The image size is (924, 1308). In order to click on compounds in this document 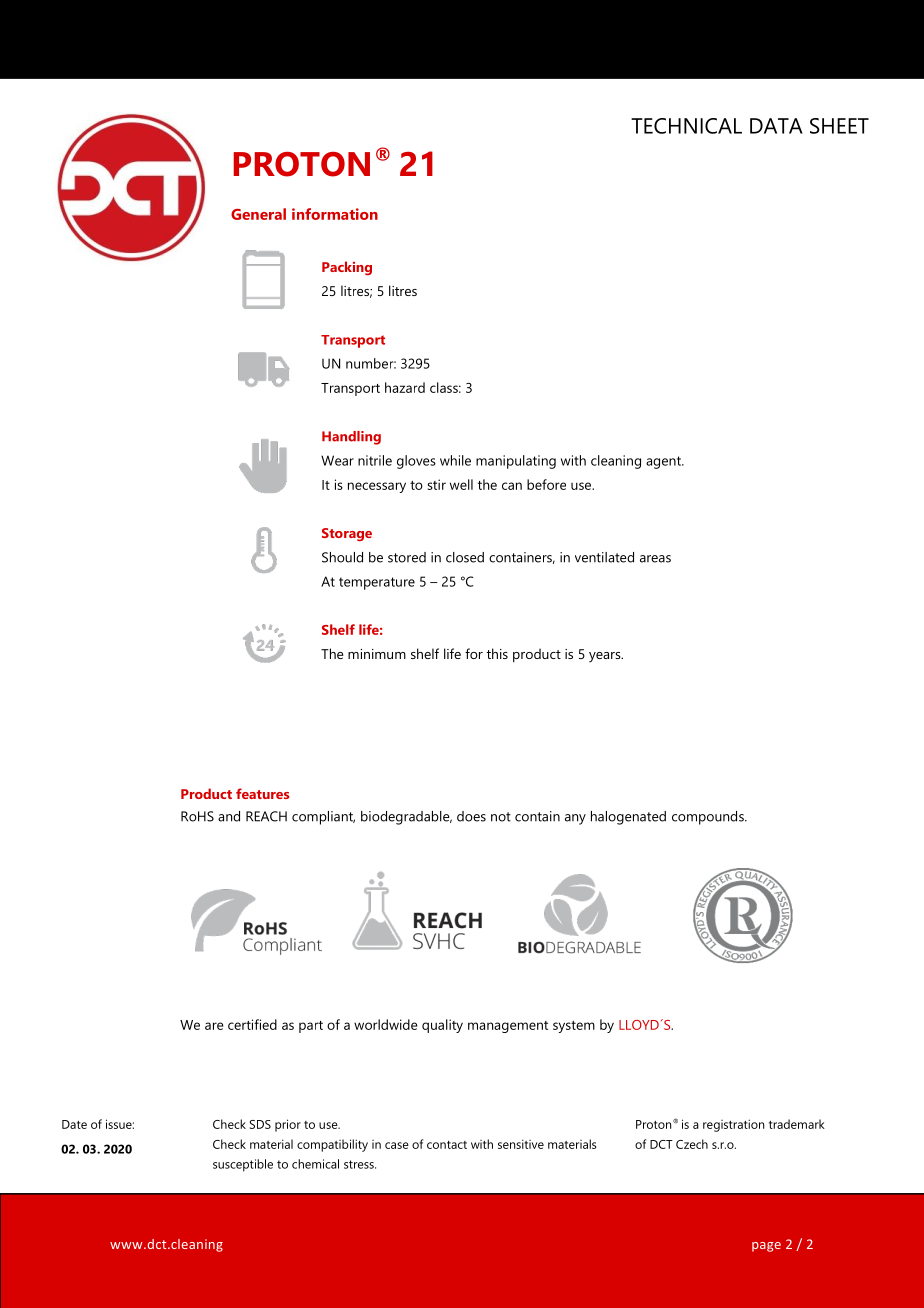, I will do `click(709, 818)`.
